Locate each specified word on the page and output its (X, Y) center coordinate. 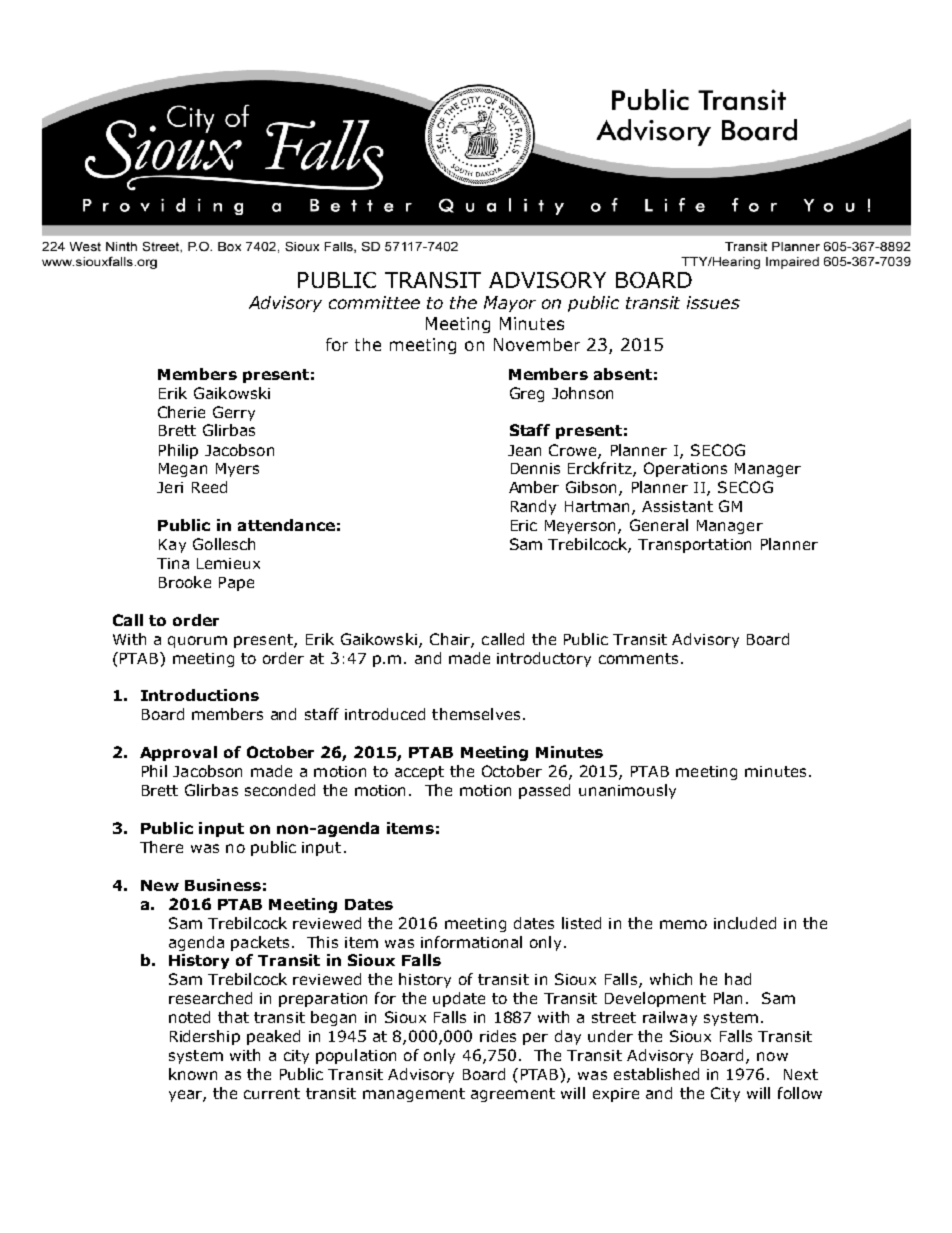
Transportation (694, 546)
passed (544, 791)
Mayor (510, 304)
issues (713, 302)
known (193, 1074)
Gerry (234, 413)
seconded (280, 790)
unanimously (627, 791)
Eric (524, 525)
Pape (236, 584)
